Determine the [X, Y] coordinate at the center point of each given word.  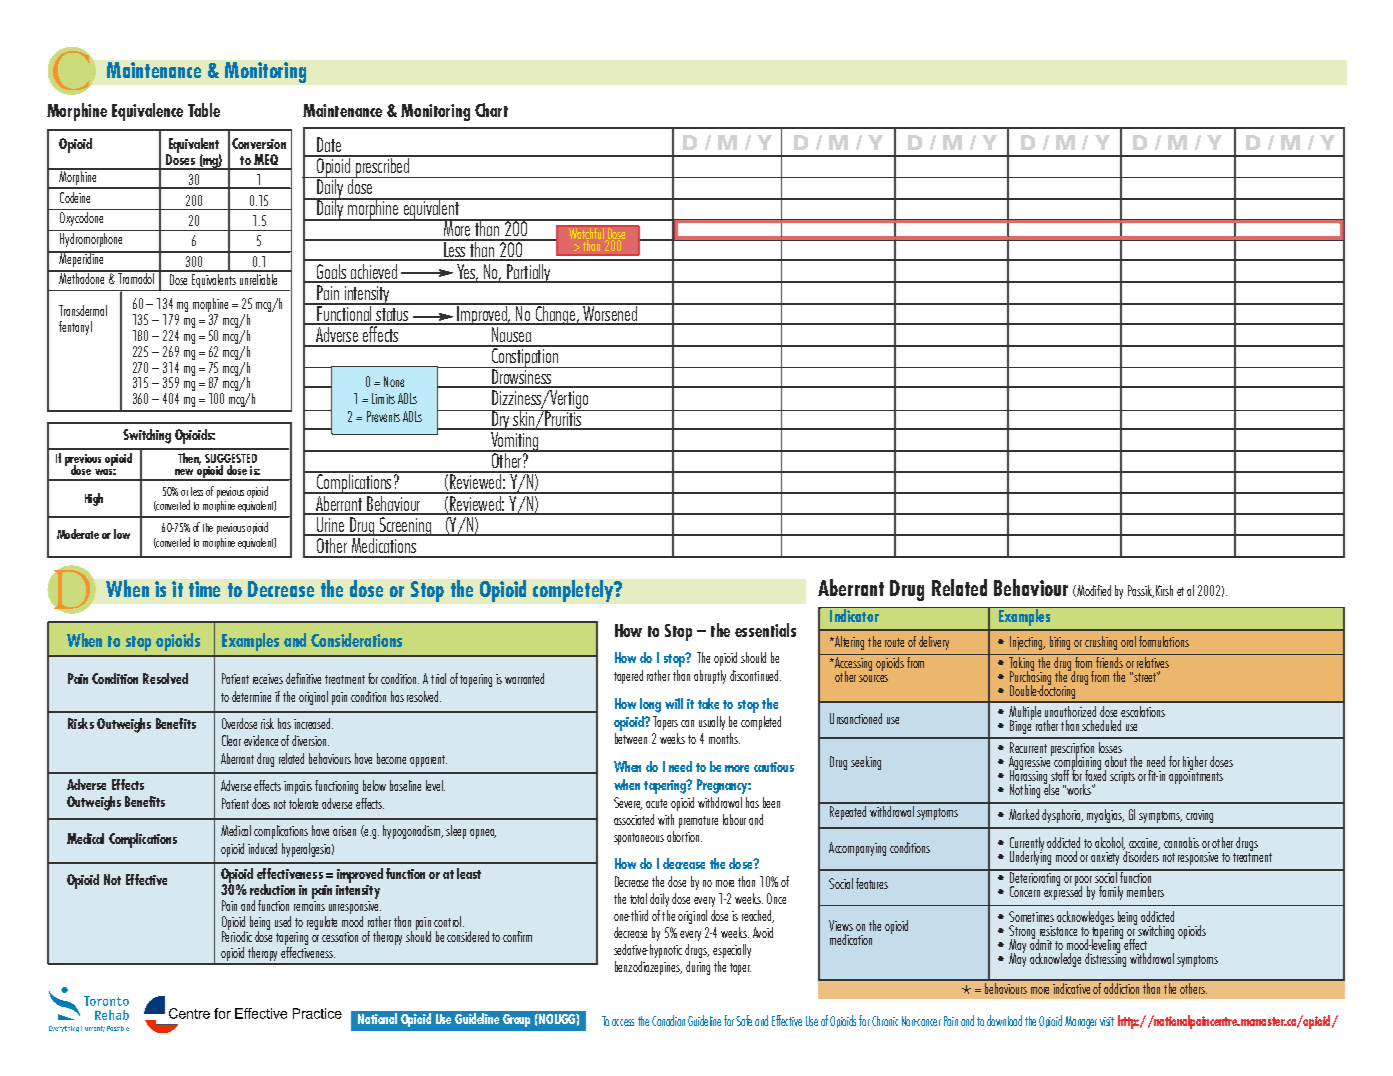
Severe [628, 803]
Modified [1093, 591]
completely [574, 591]
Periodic [237, 935]
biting [1060, 643]
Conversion [259, 143]
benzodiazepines [648, 968]
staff [1060, 775]
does [261, 803]
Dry [500, 420]
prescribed [382, 166]
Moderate [78, 534]
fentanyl [75, 328]
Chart [491, 110]
